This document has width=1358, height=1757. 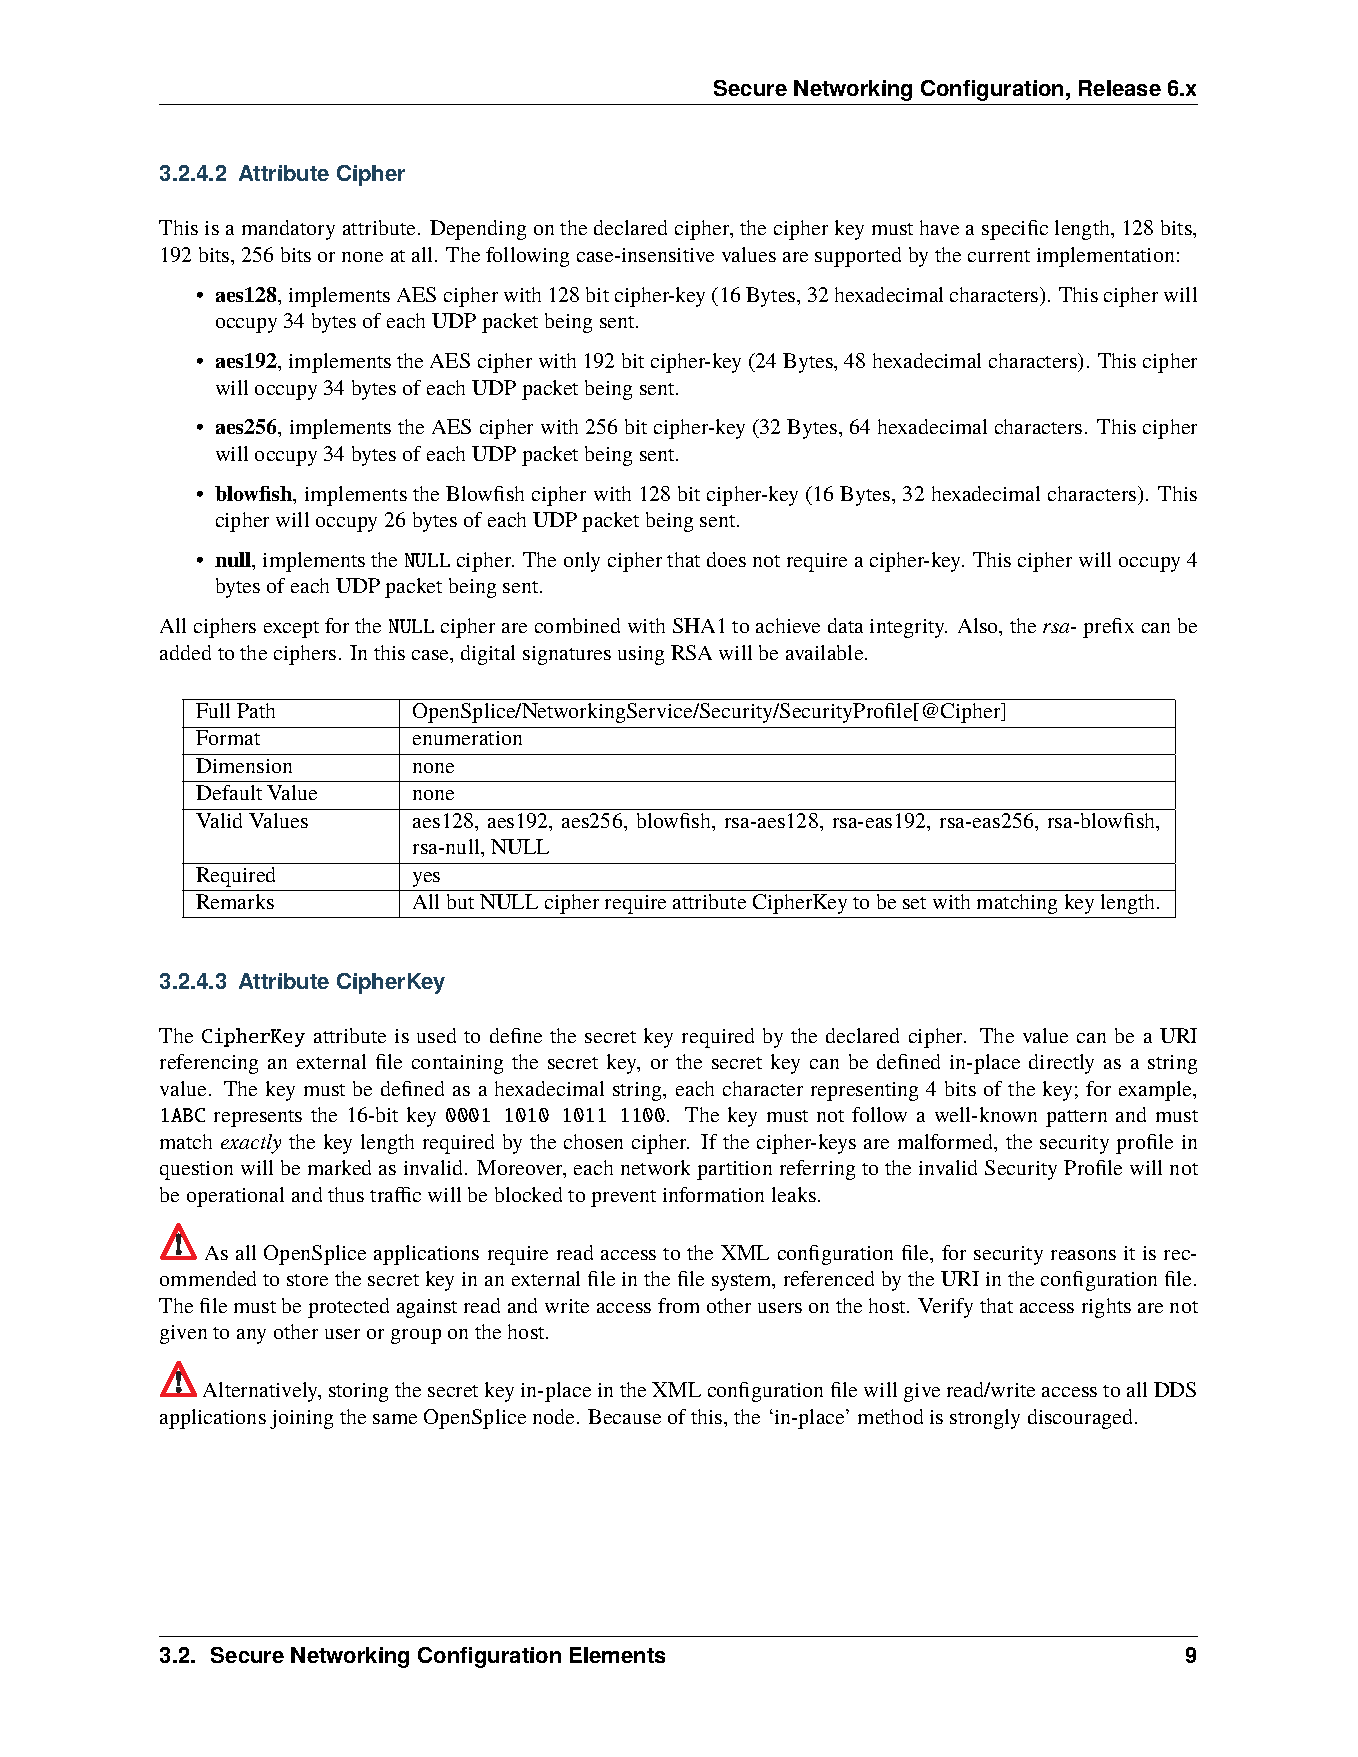 I want to click on mandatory, so click(x=288, y=230).
